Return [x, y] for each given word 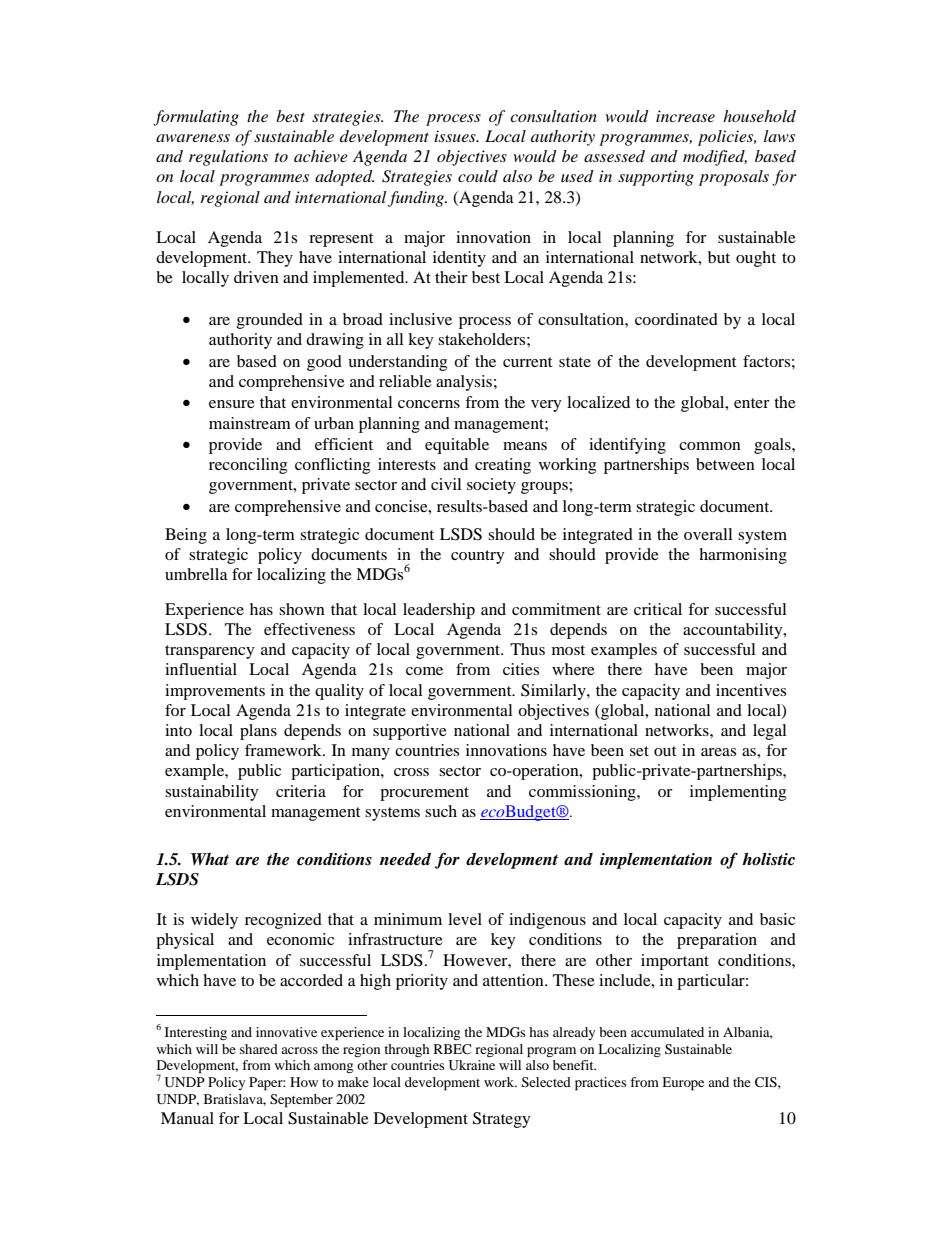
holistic [768, 859]
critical [658, 609]
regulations [228, 158]
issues [456, 136]
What [210, 859]
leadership [439, 611]
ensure [232, 404]
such [441, 811]
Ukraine [472, 1065]
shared [259, 1049]
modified [715, 158]
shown [302, 609]
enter [752, 403]
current [527, 362]
